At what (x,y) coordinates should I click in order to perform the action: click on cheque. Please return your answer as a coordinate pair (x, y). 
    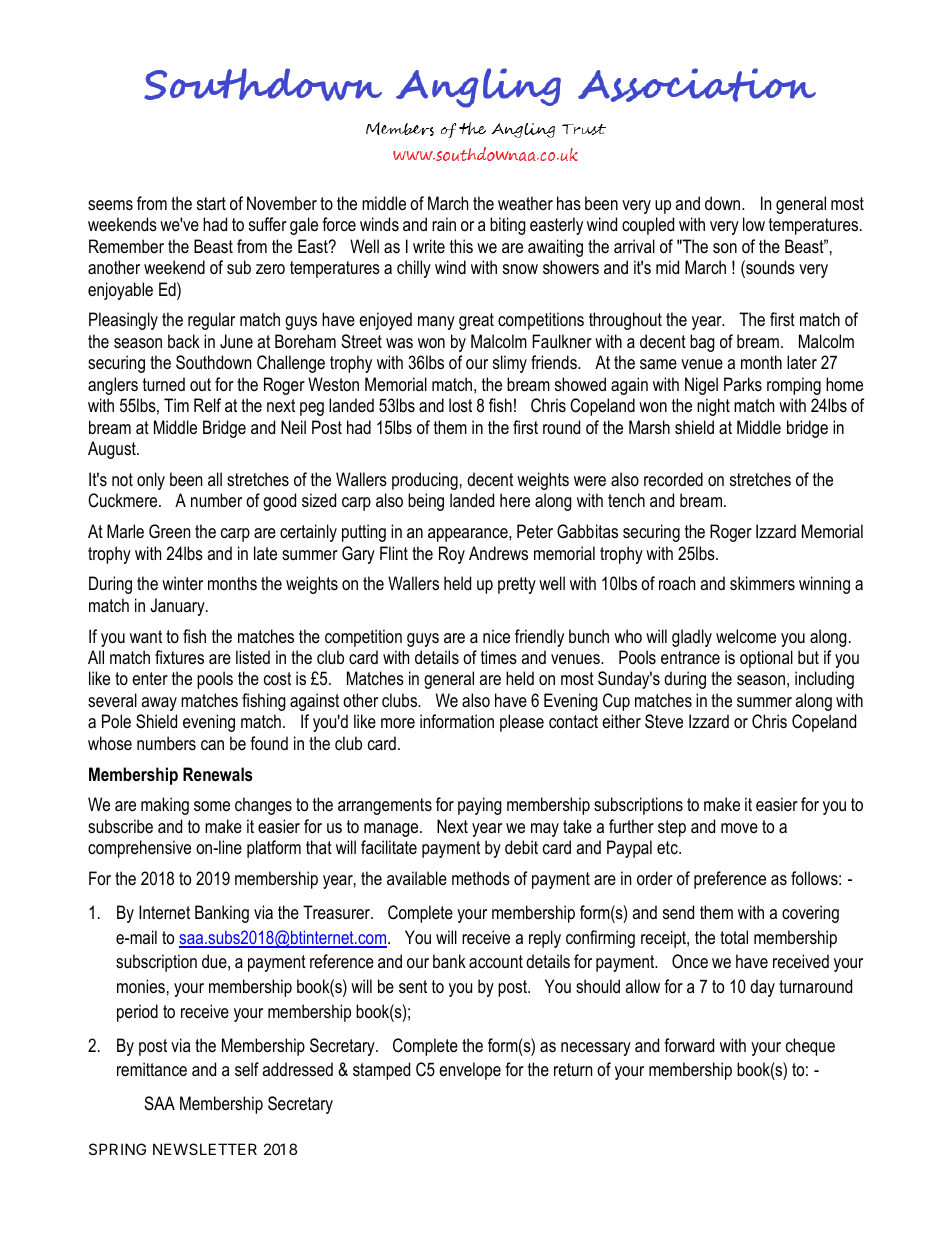
    Looking at the image, I should click on (810, 1047).
